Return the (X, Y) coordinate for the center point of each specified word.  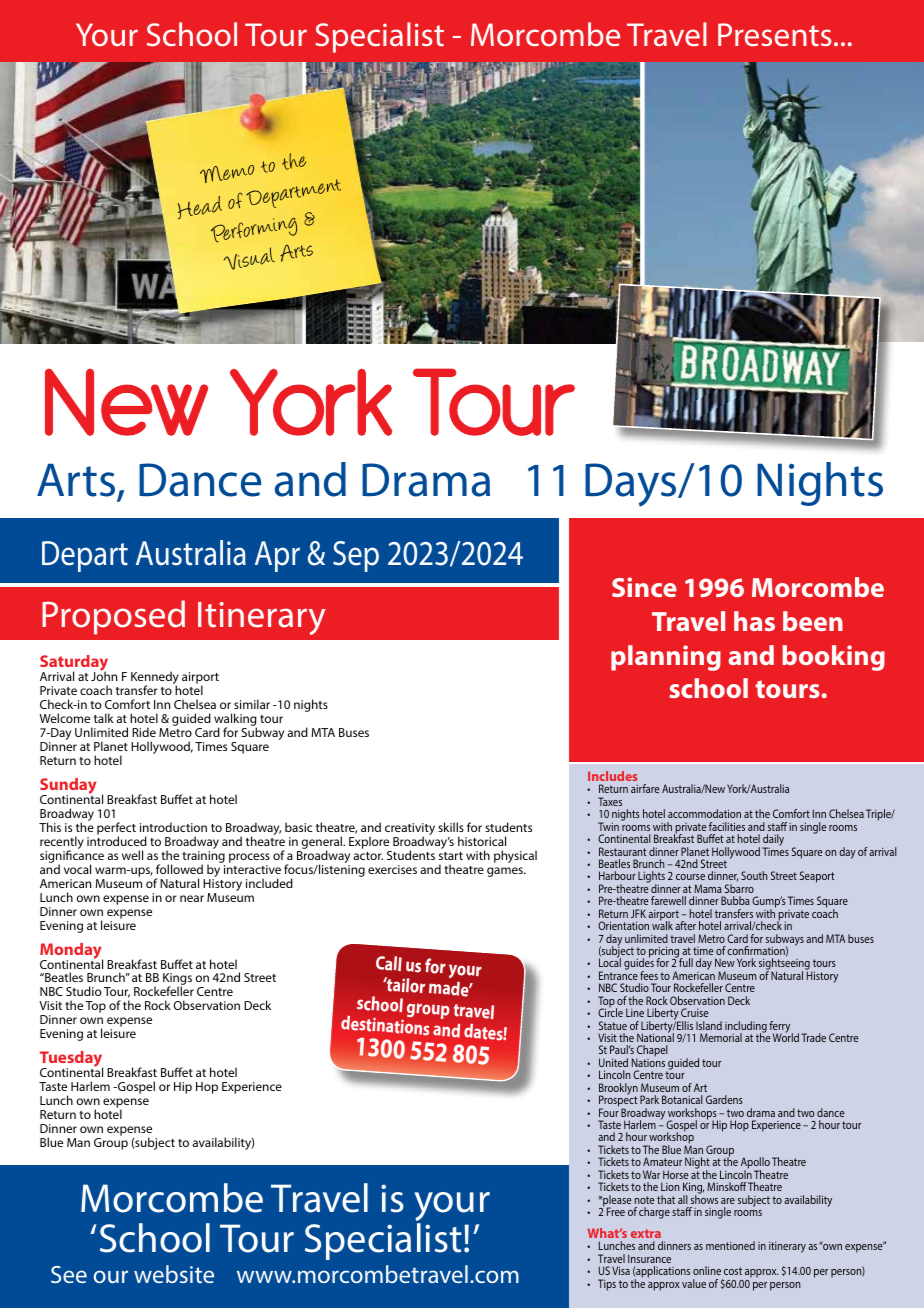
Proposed (113, 617)
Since (644, 587)
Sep (356, 556)
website (174, 1274)
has (754, 621)
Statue (613, 1025)
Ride (144, 732)
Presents (774, 34)
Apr (277, 556)
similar (252, 704)
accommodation (704, 813)
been (813, 621)
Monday (71, 952)
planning (666, 658)
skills (451, 827)
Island (709, 1025)
